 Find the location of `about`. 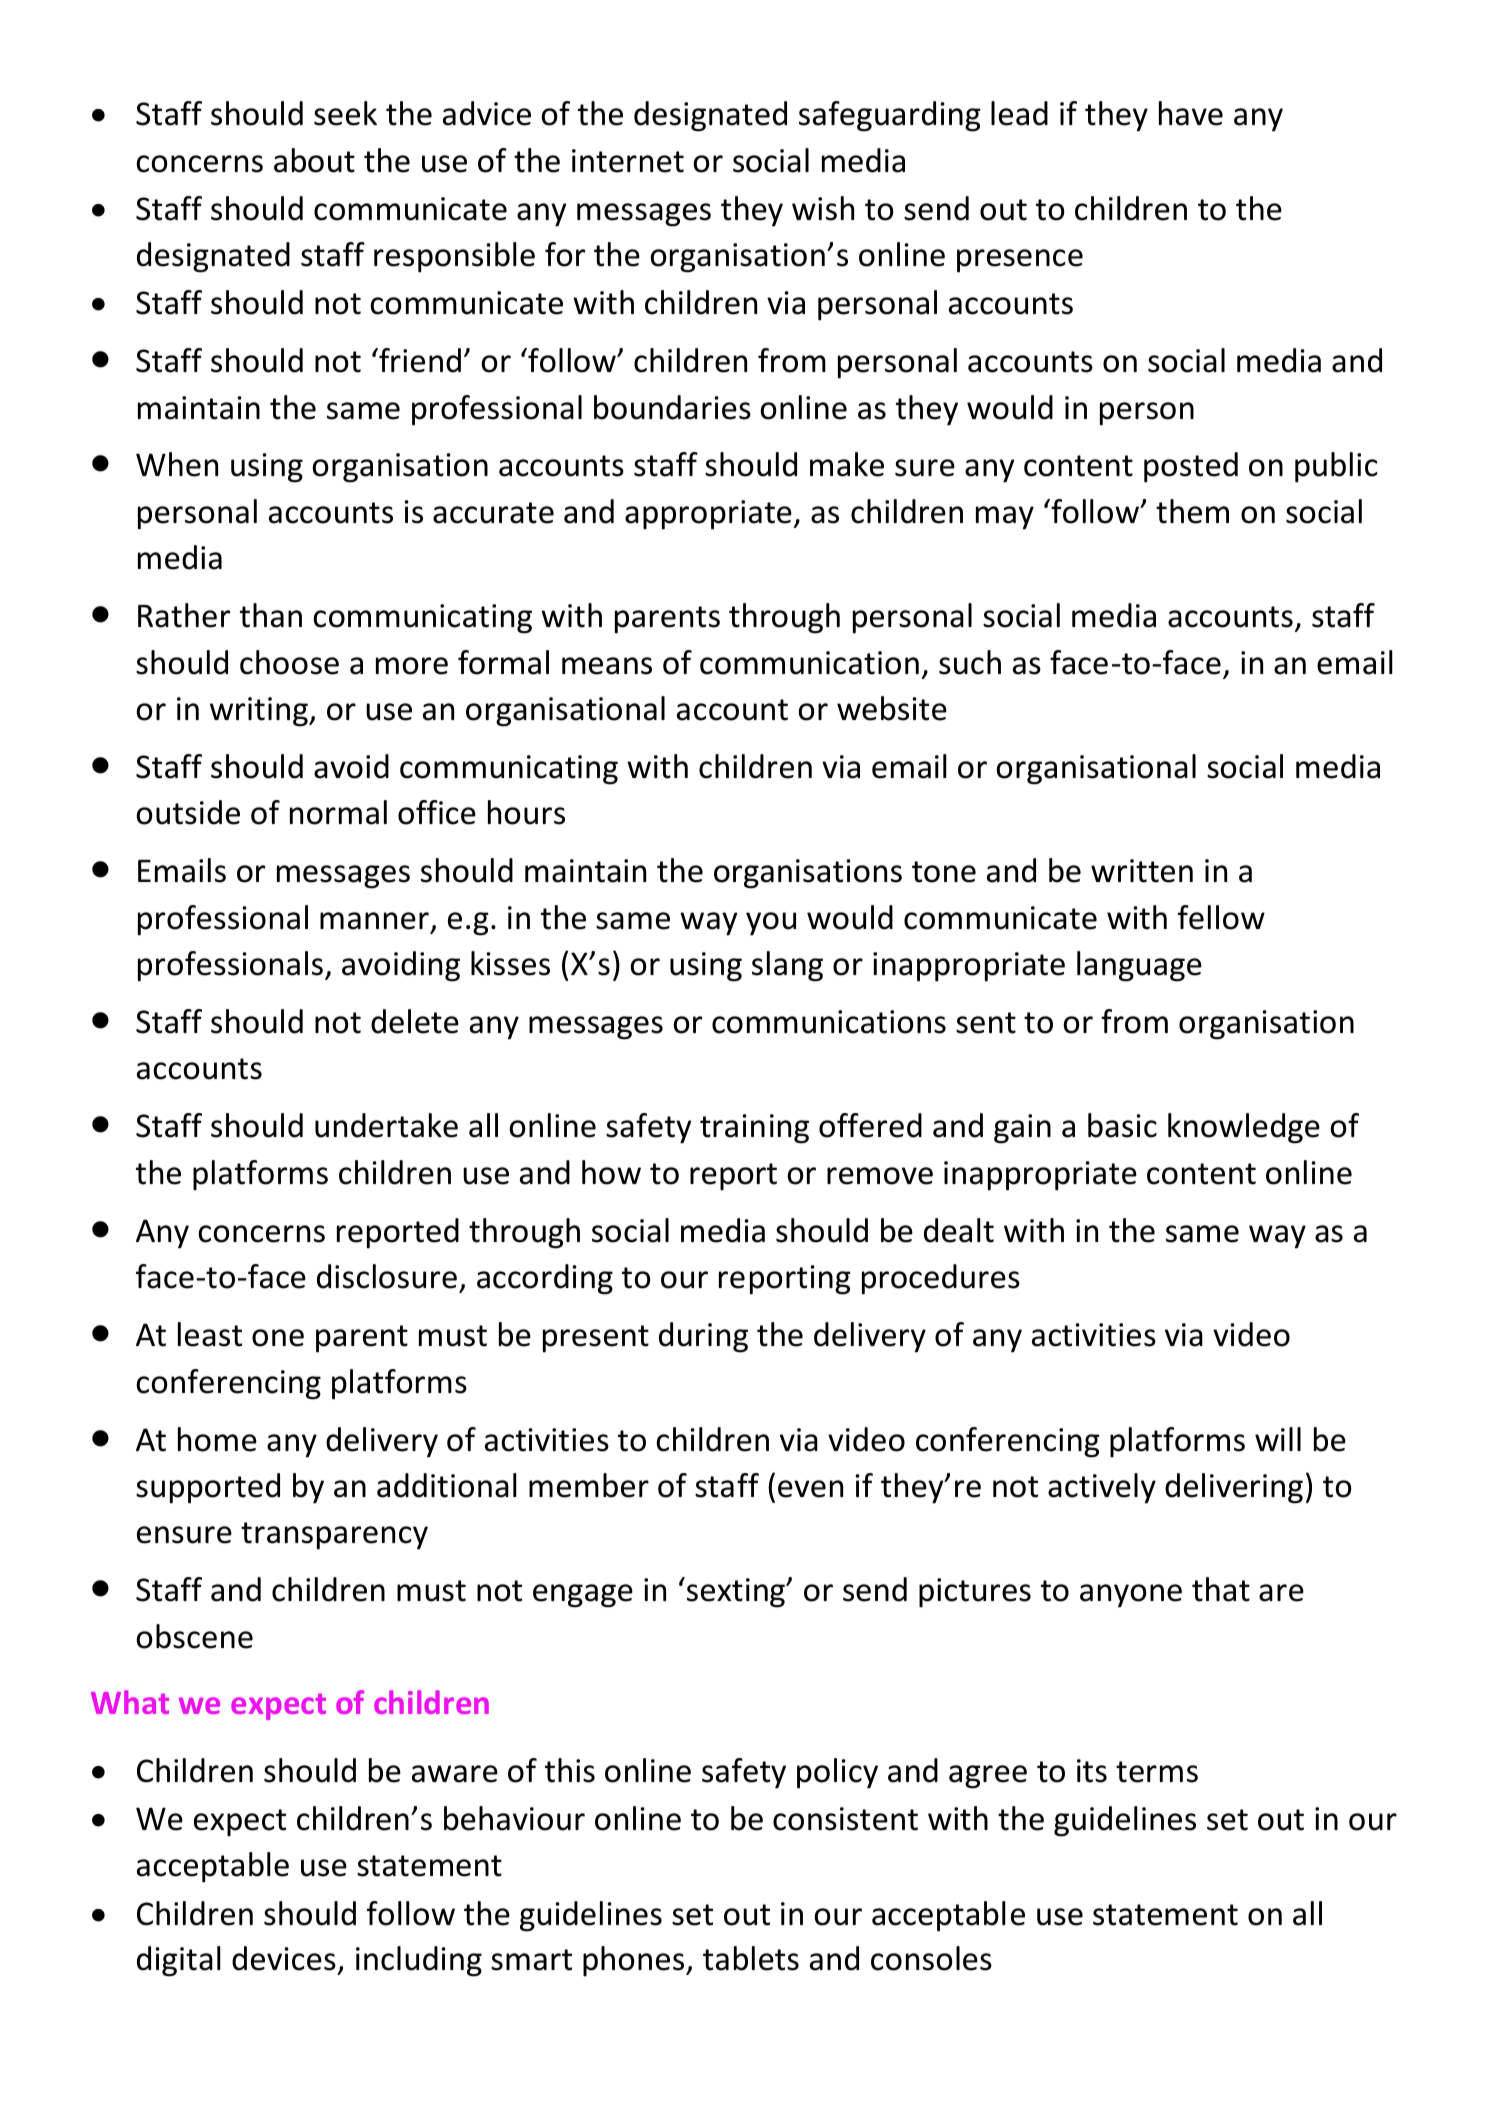

about is located at coordinates (314, 160).
